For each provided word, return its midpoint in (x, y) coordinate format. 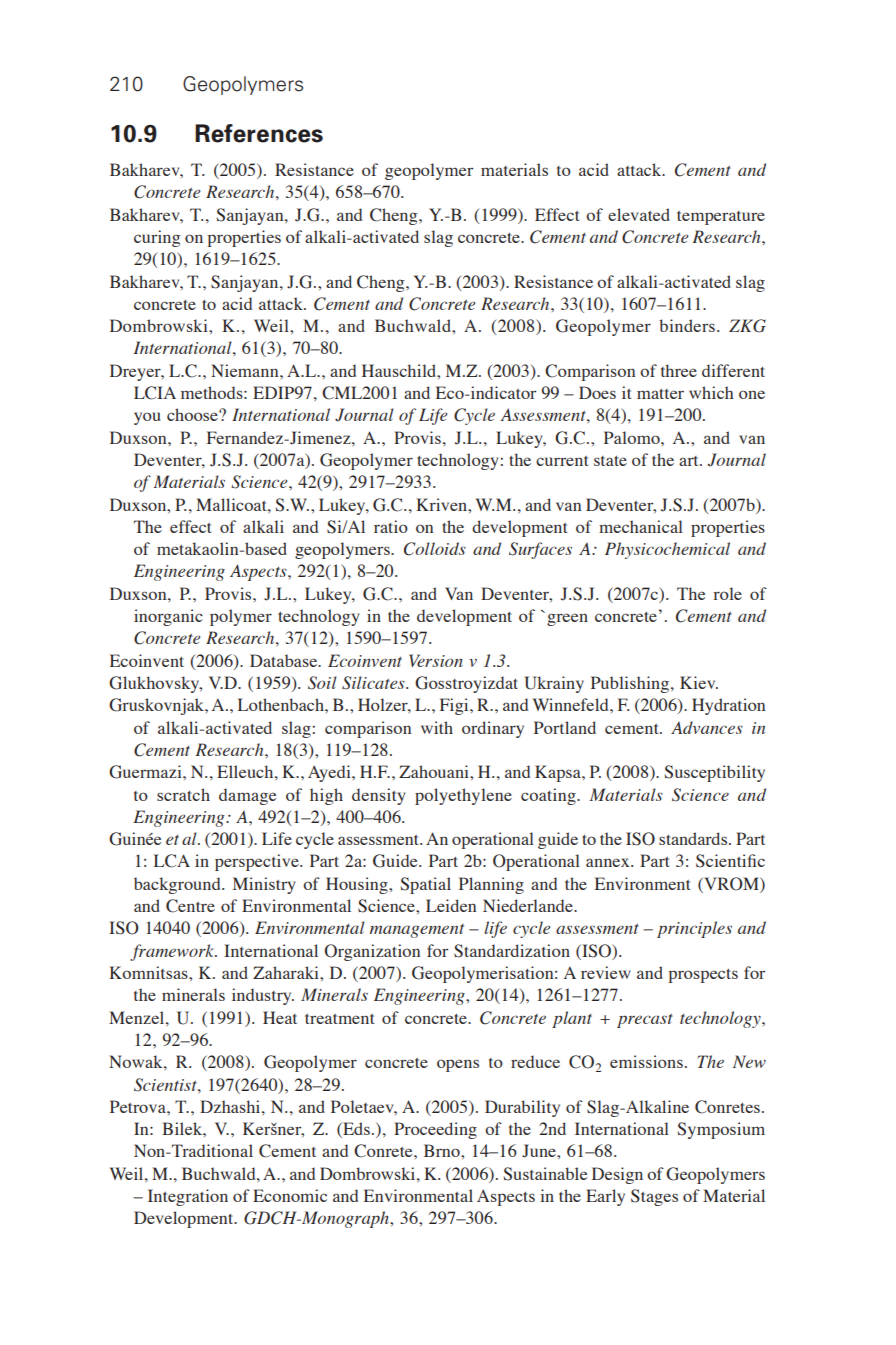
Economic (290, 1195)
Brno (443, 1150)
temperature (721, 218)
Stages (654, 1197)
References (259, 133)
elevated (639, 214)
